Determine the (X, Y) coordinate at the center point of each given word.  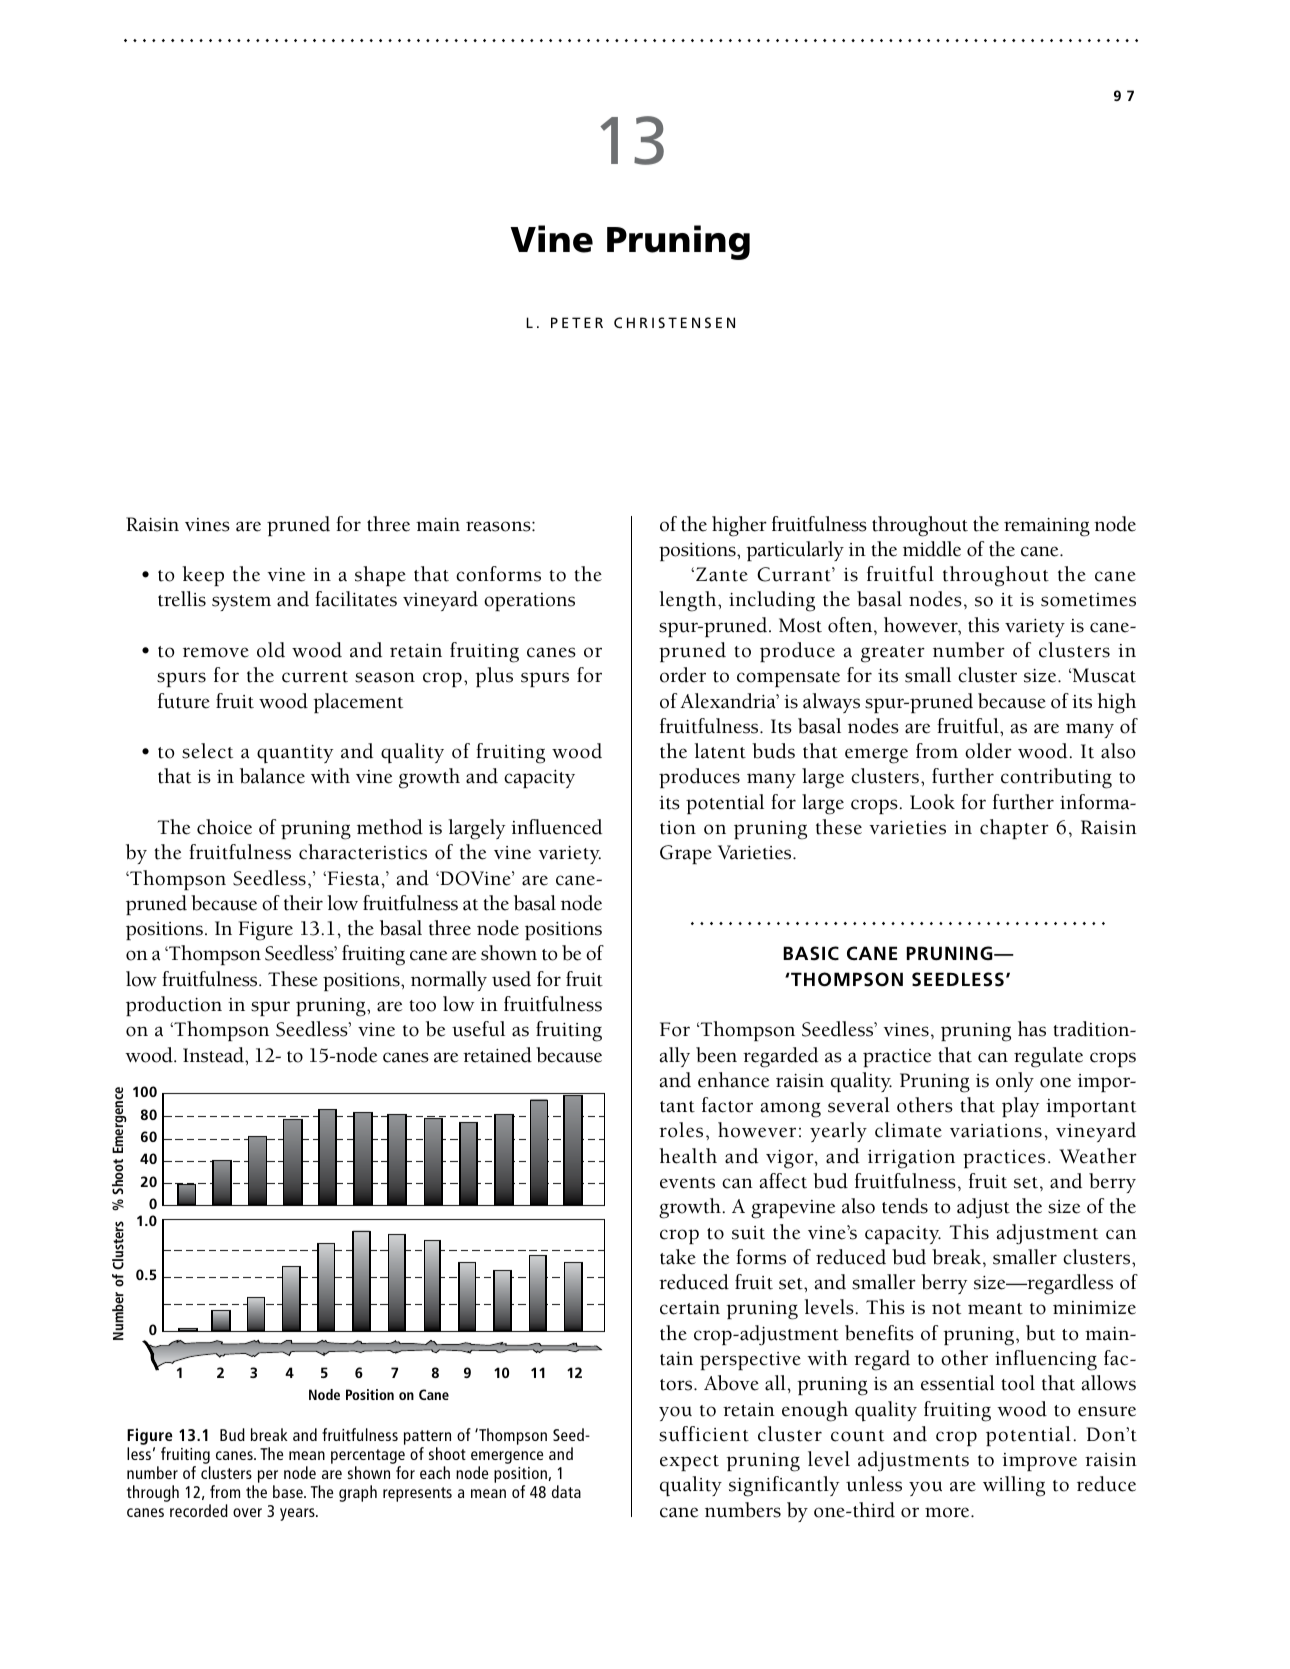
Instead (214, 1055)
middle (932, 549)
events (687, 1183)
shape (380, 576)
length (689, 601)
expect (689, 1463)
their (303, 903)
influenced (556, 827)
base (289, 1491)
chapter (1014, 829)
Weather (1098, 1156)
